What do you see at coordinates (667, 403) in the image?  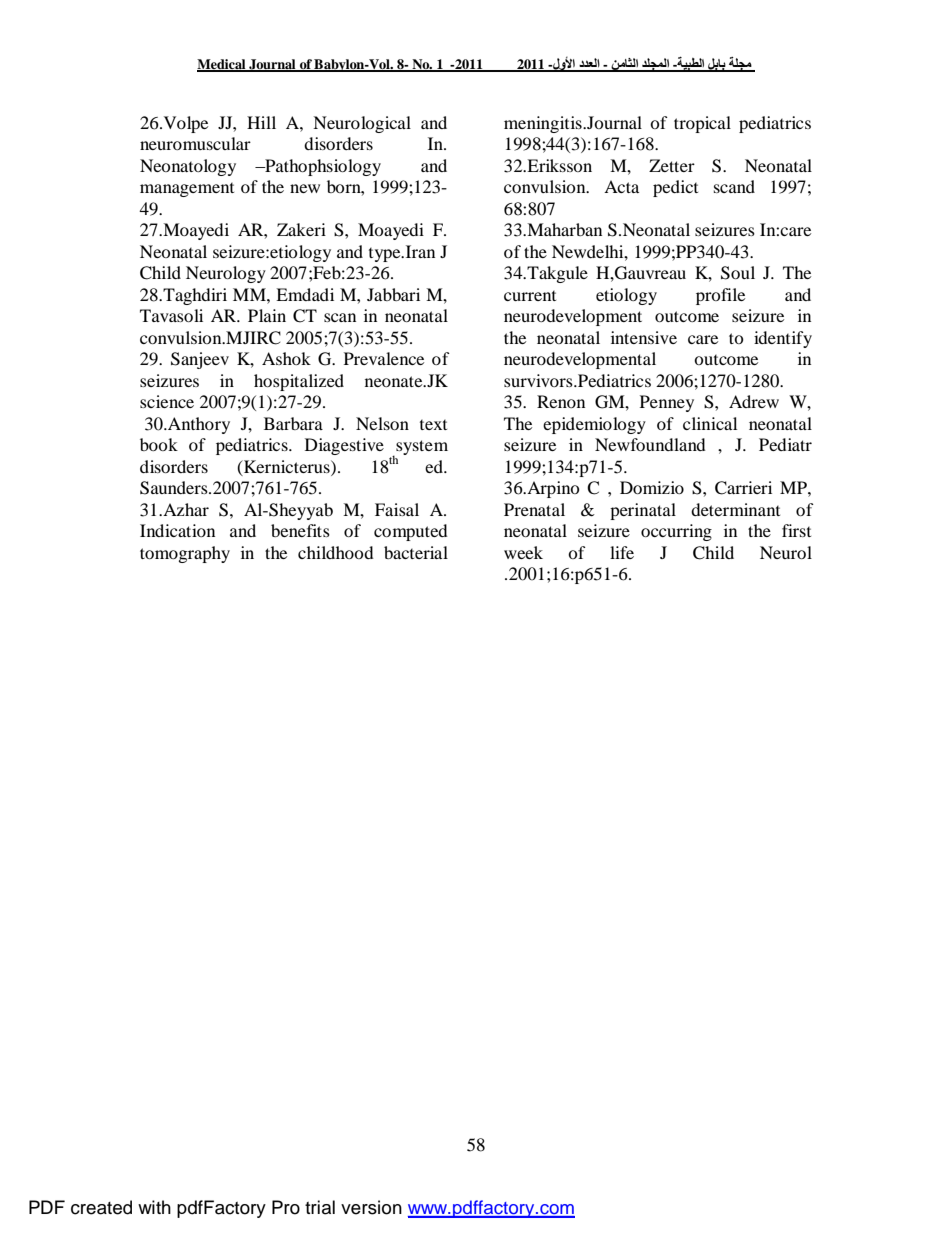 I see `Penney` at bounding box center [667, 403].
